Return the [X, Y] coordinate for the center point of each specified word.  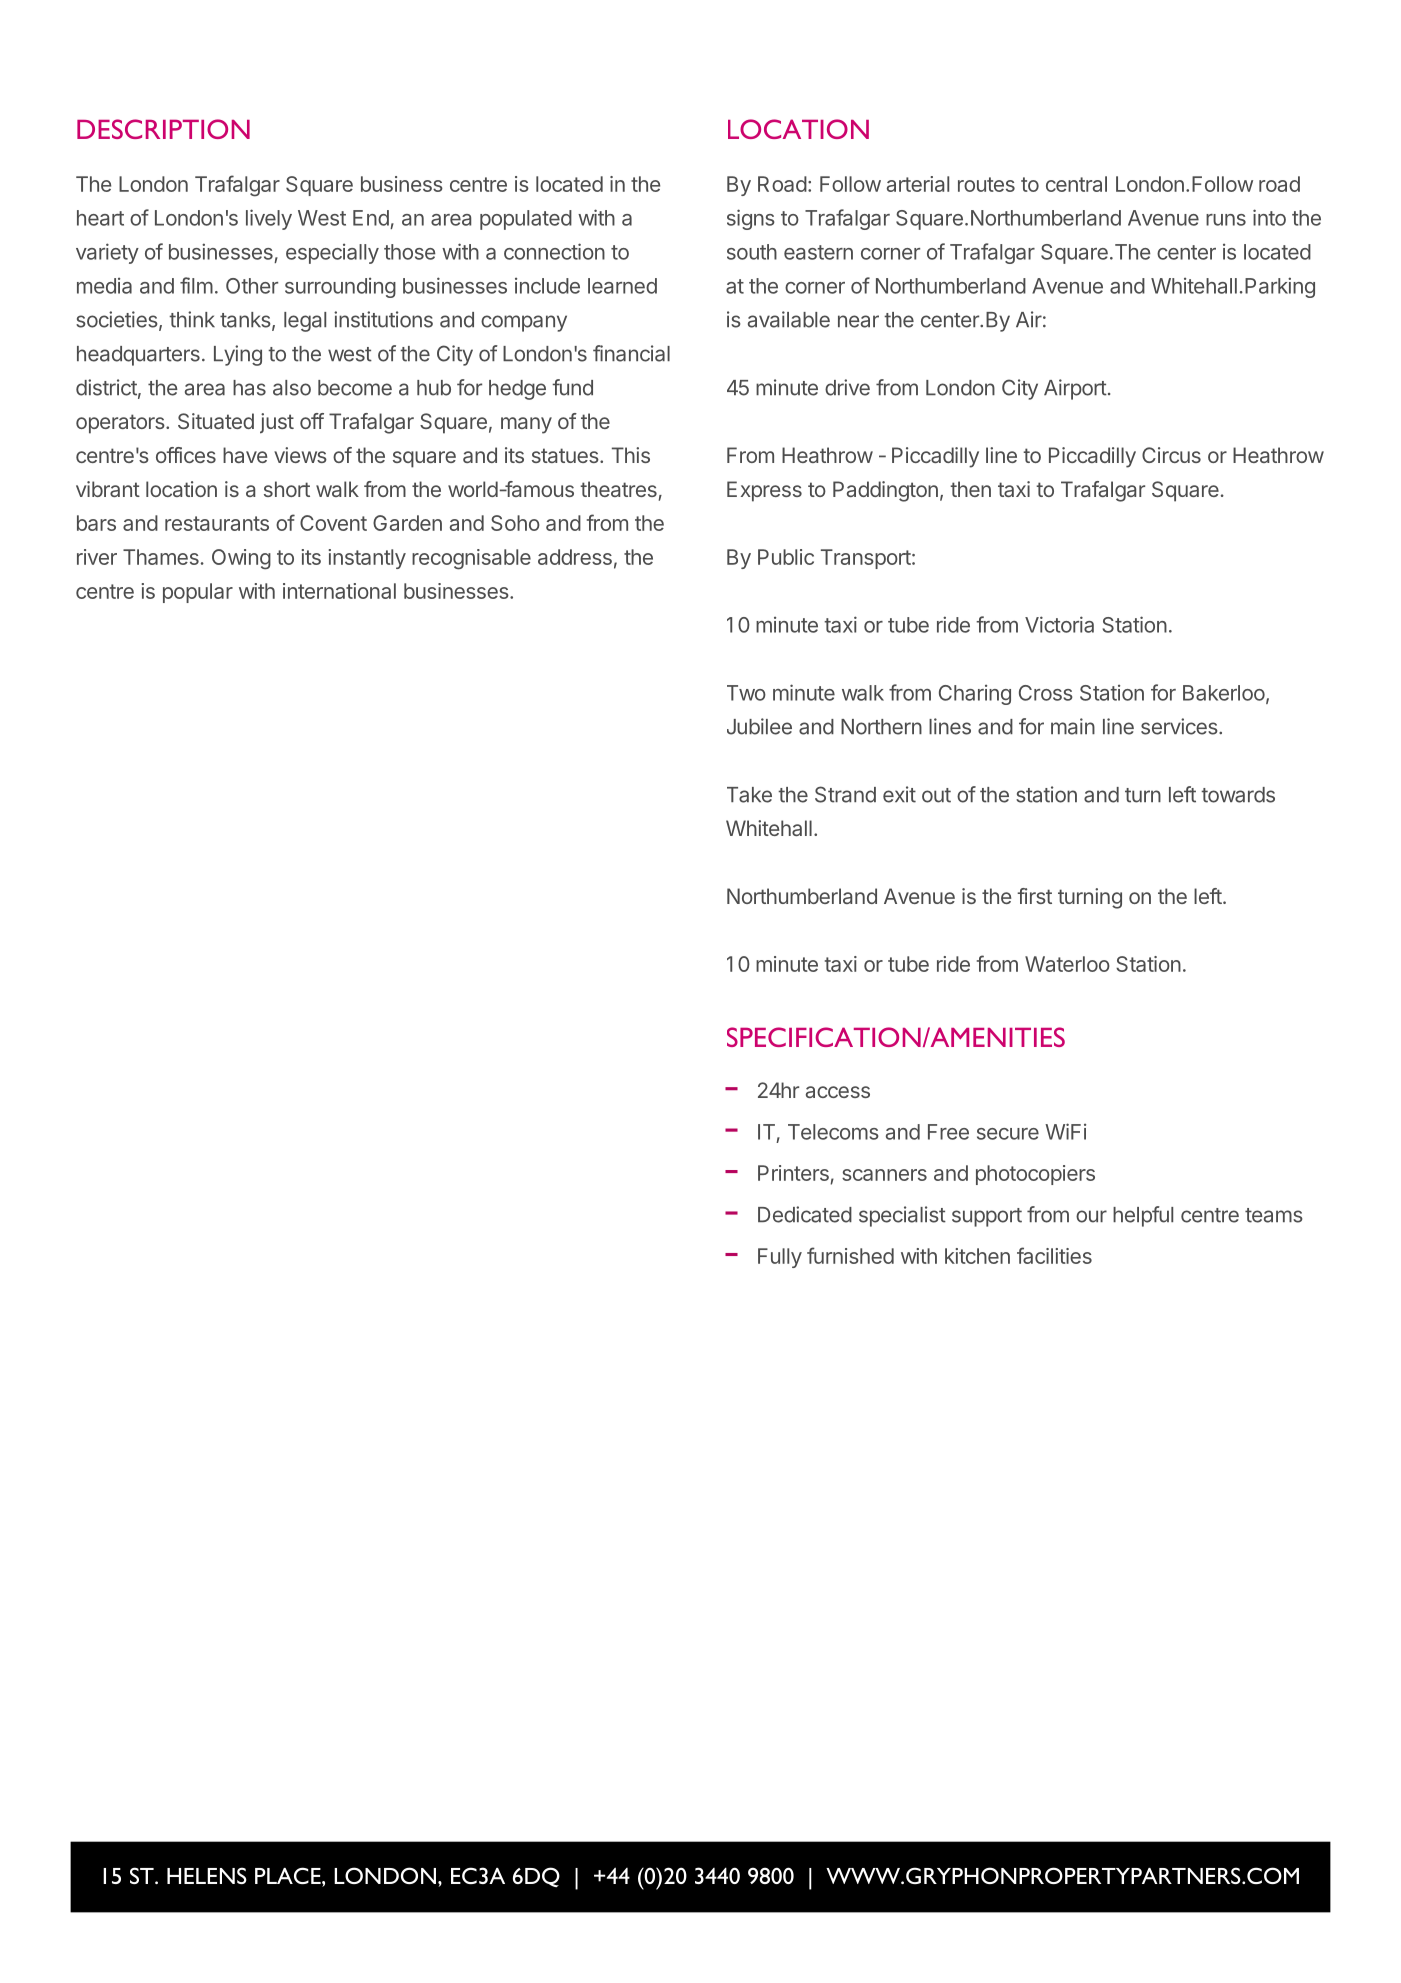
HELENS [207, 1875]
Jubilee [759, 726]
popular [198, 593]
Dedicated [805, 1214]
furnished [850, 1255]
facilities [1054, 1255]
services [1180, 726]
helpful [1143, 1216]
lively [269, 219]
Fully [780, 1258]
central [1076, 184]
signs [751, 219]
